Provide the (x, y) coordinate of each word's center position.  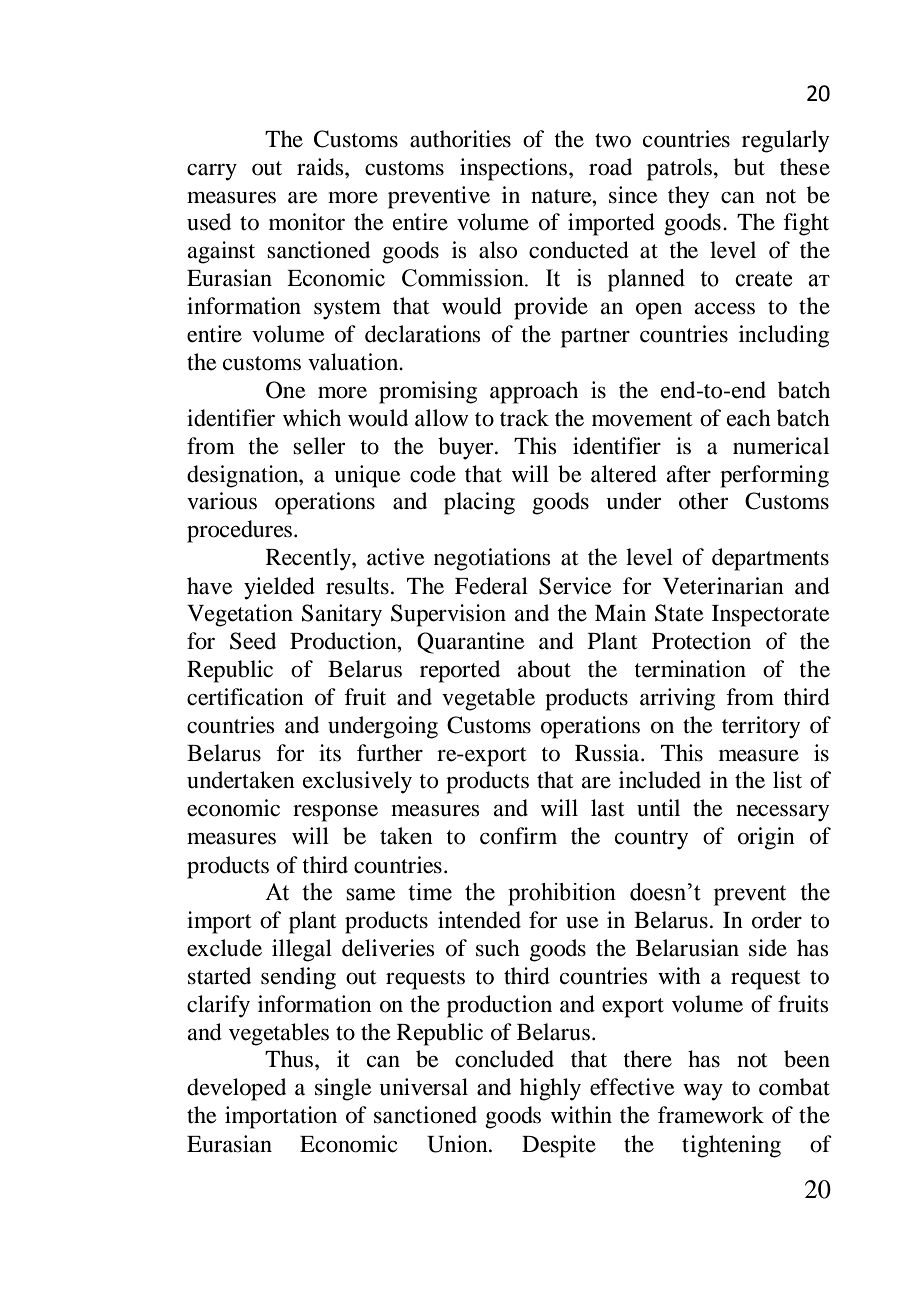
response (335, 813)
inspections (515, 169)
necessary (782, 813)
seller (319, 446)
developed (236, 1089)
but (749, 167)
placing (479, 503)
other (703, 501)
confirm (518, 836)
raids (321, 167)
